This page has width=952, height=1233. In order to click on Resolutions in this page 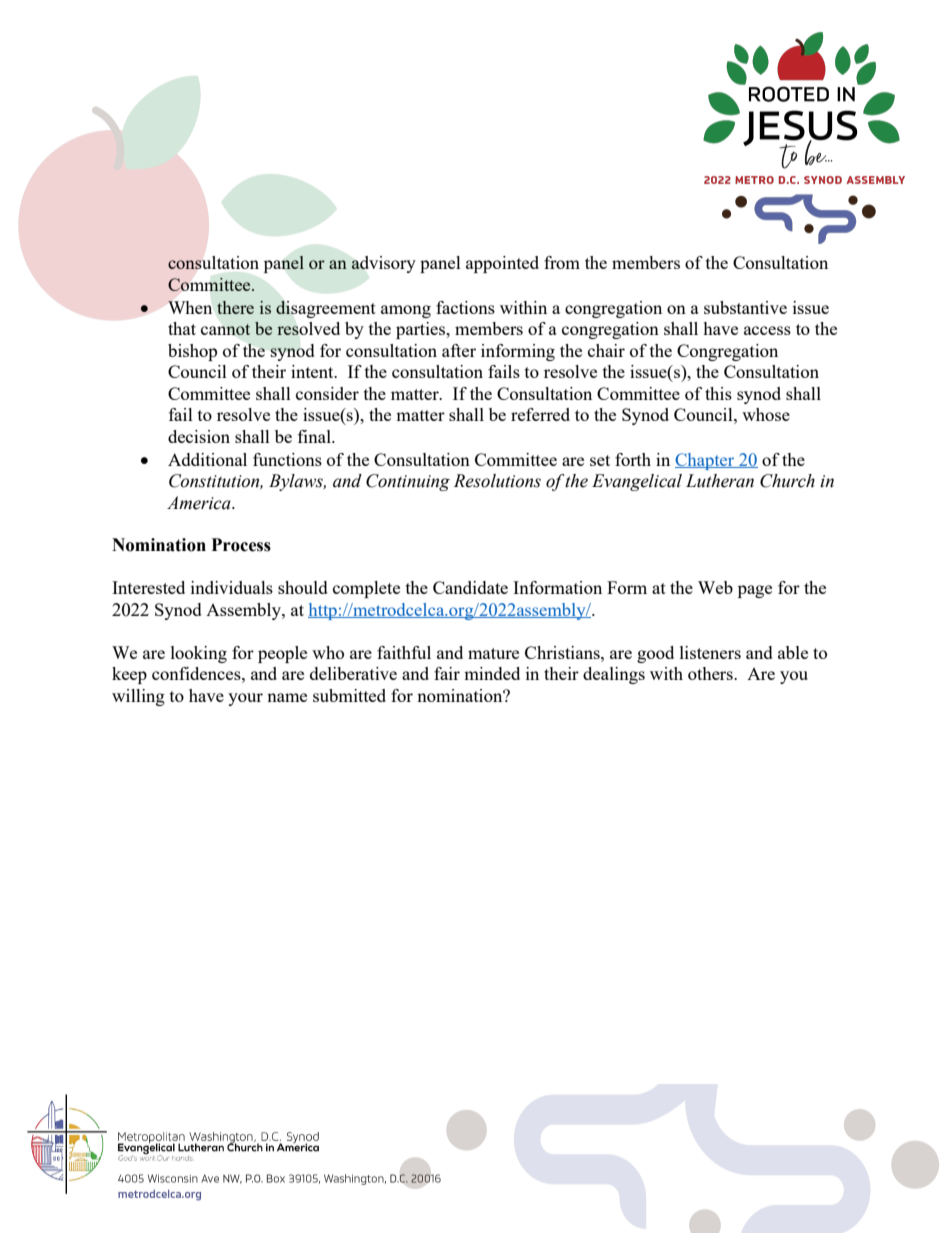, I will do `click(497, 481)`.
